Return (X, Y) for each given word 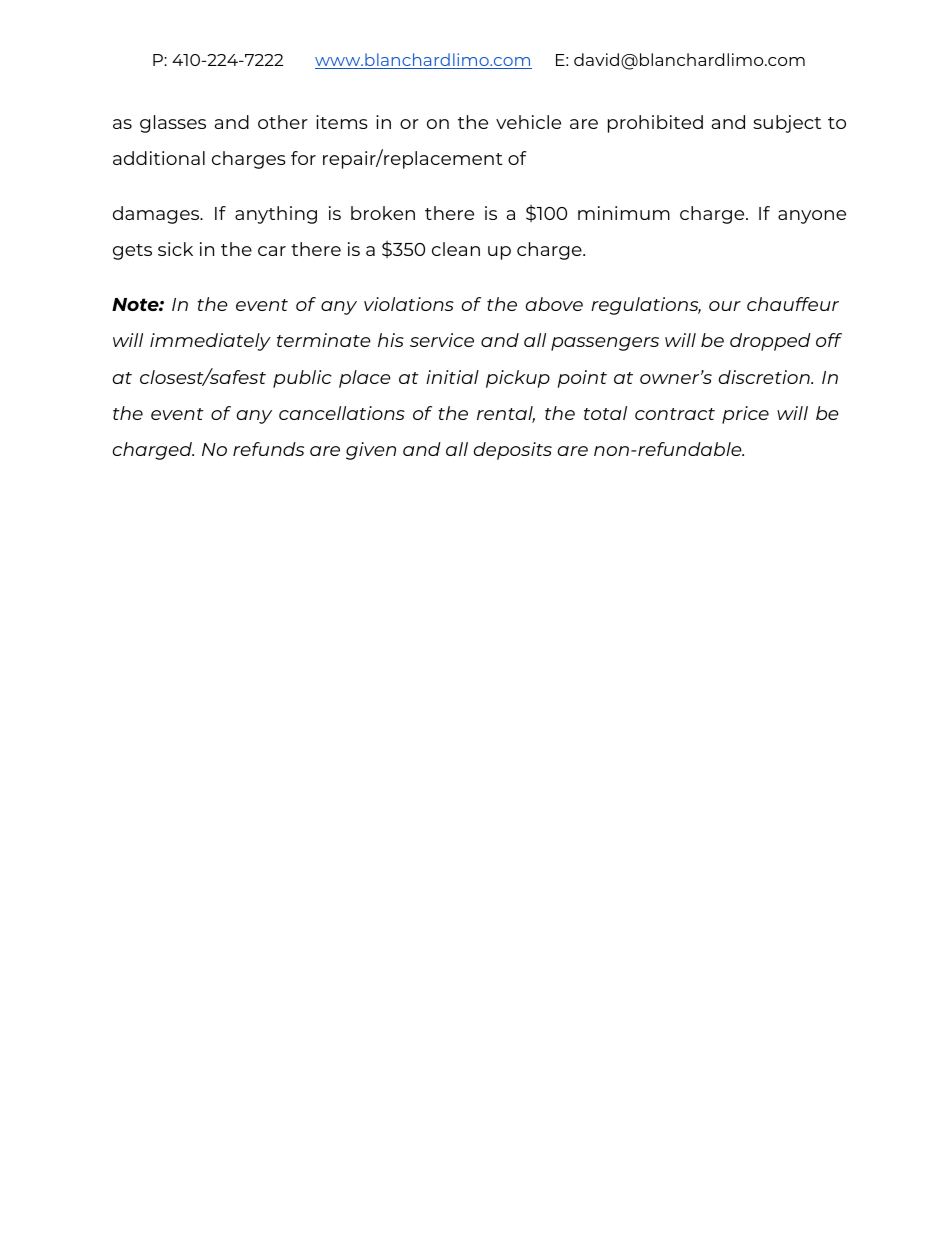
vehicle (528, 122)
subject (787, 124)
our (725, 306)
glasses (173, 124)
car (272, 251)
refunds (268, 449)
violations (409, 304)
